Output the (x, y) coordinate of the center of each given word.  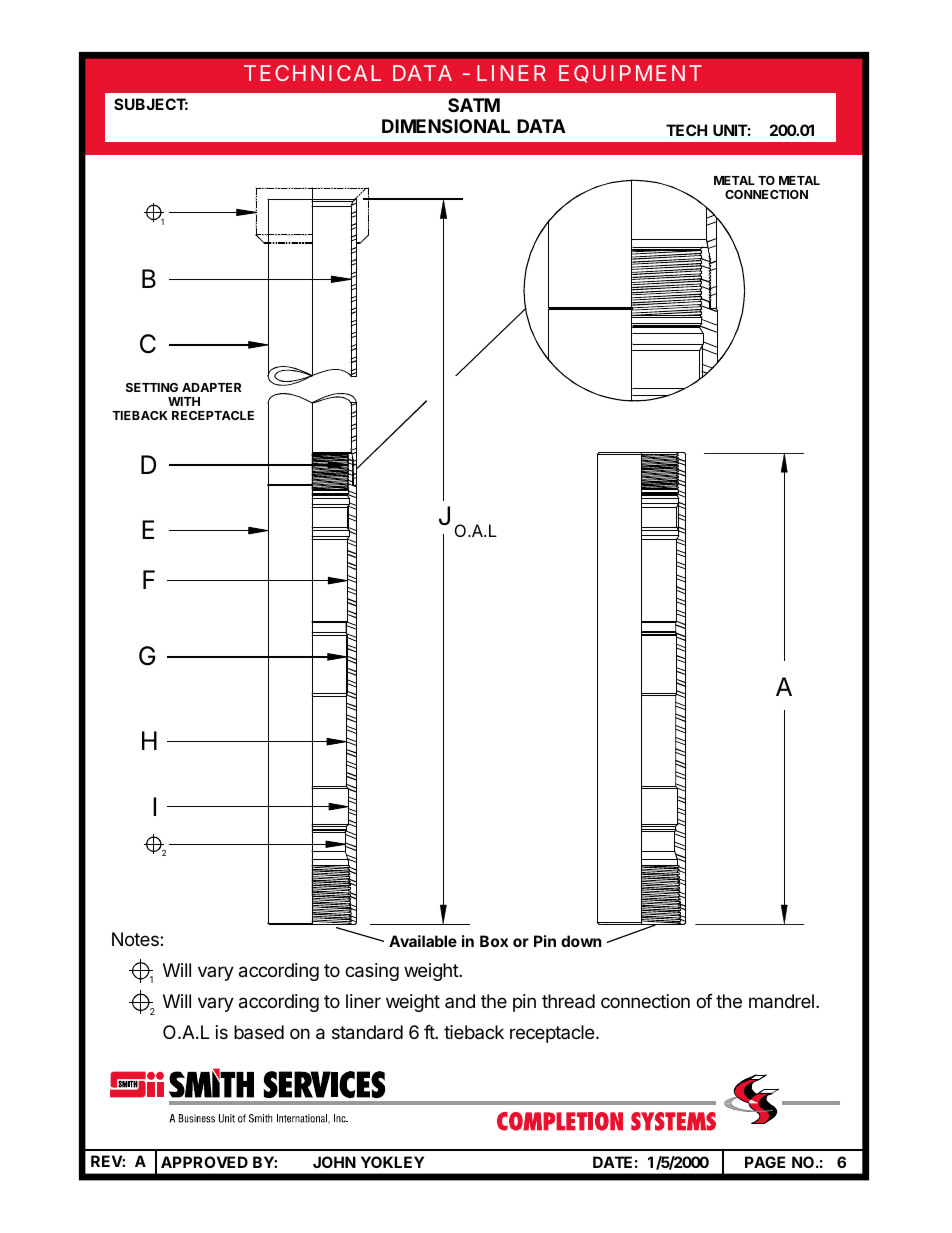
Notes (136, 939)
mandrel (781, 1001)
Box (494, 941)
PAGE (765, 1162)
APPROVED (204, 1162)
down (581, 941)
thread (568, 1001)
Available (423, 941)
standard (367, 1032)
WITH (184, 401)
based (259, 1032)
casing (372, 972)
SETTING (152, 387)
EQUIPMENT (630, 74)
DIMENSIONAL (446, 126)
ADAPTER (211, 387)
